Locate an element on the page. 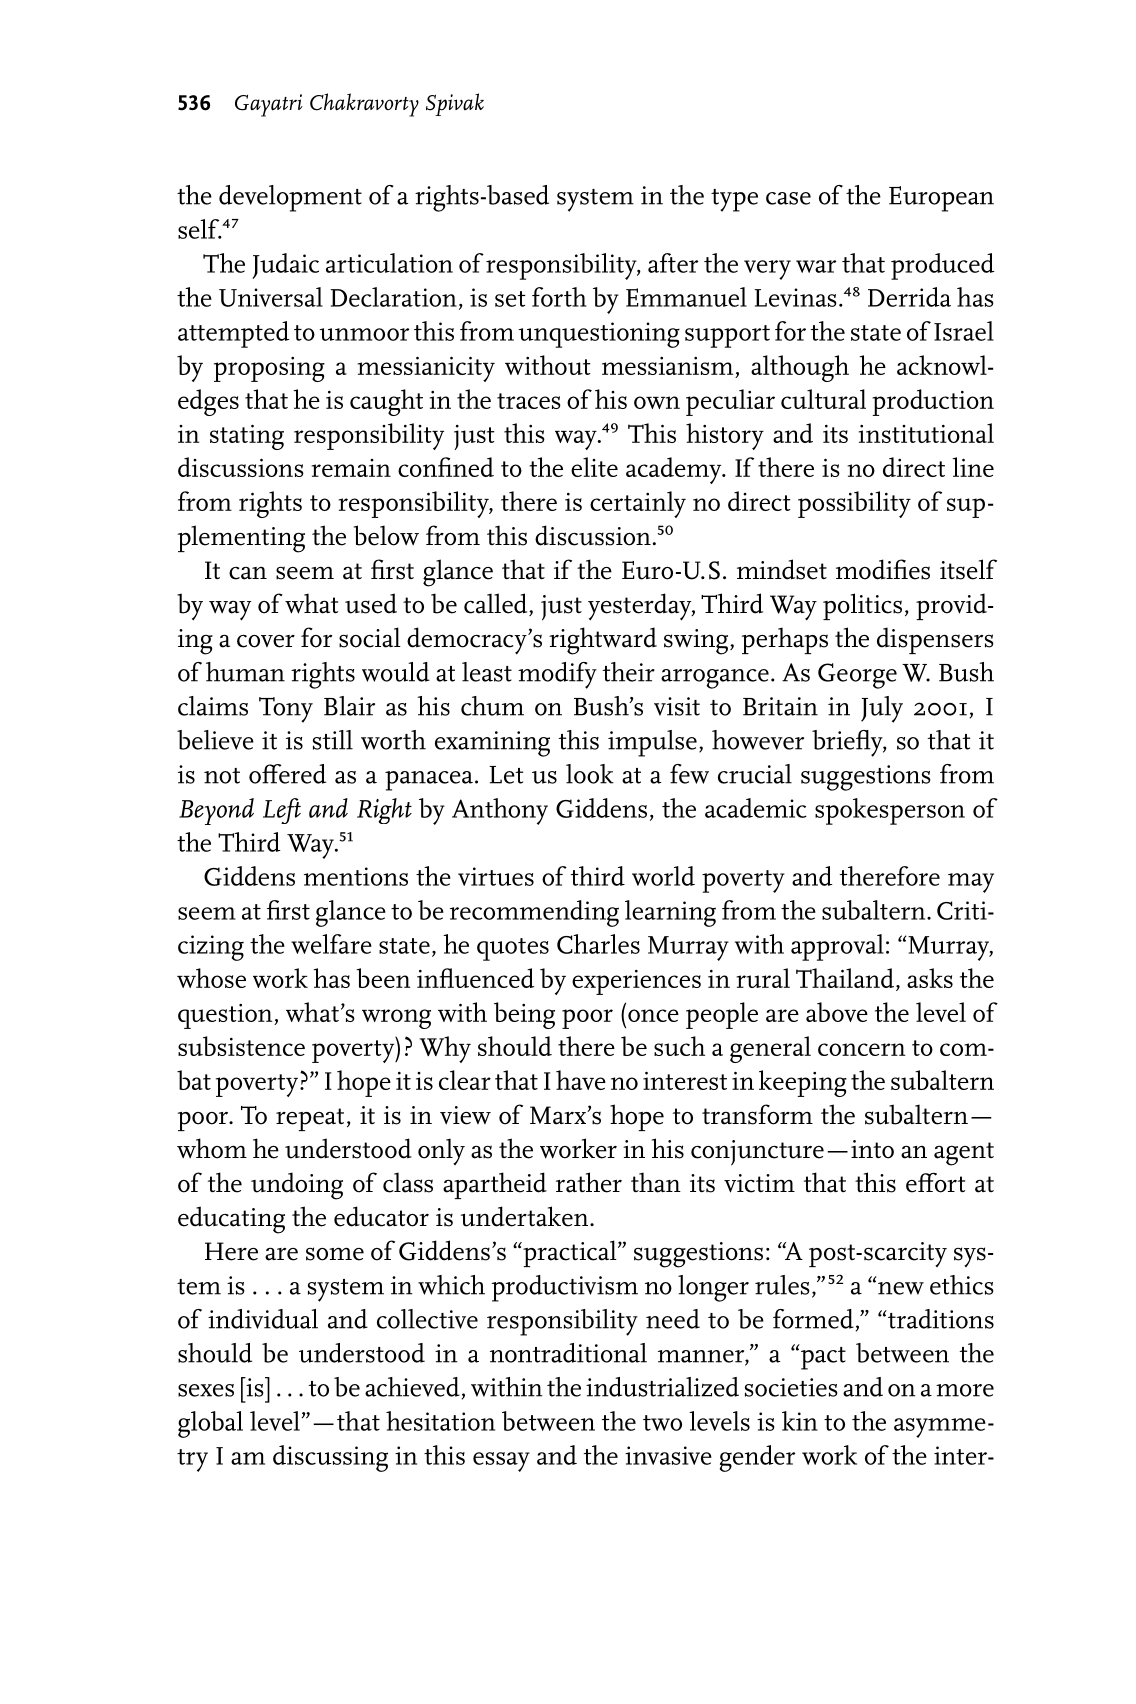 This page has width=1136, height=1704. case is located at coordinates (788, 198).
